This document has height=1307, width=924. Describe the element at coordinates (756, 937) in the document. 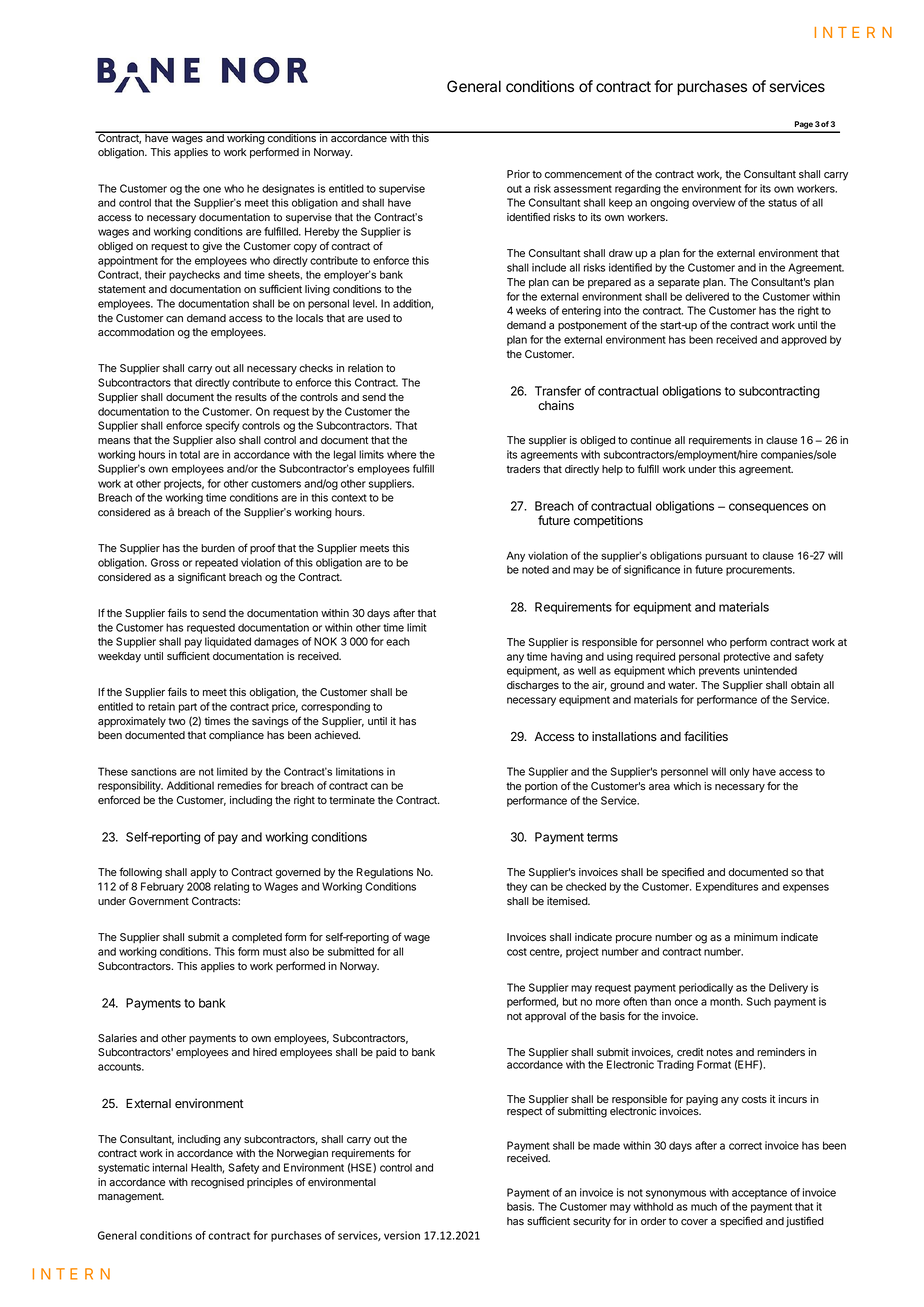

I see `minimum` at that location.
